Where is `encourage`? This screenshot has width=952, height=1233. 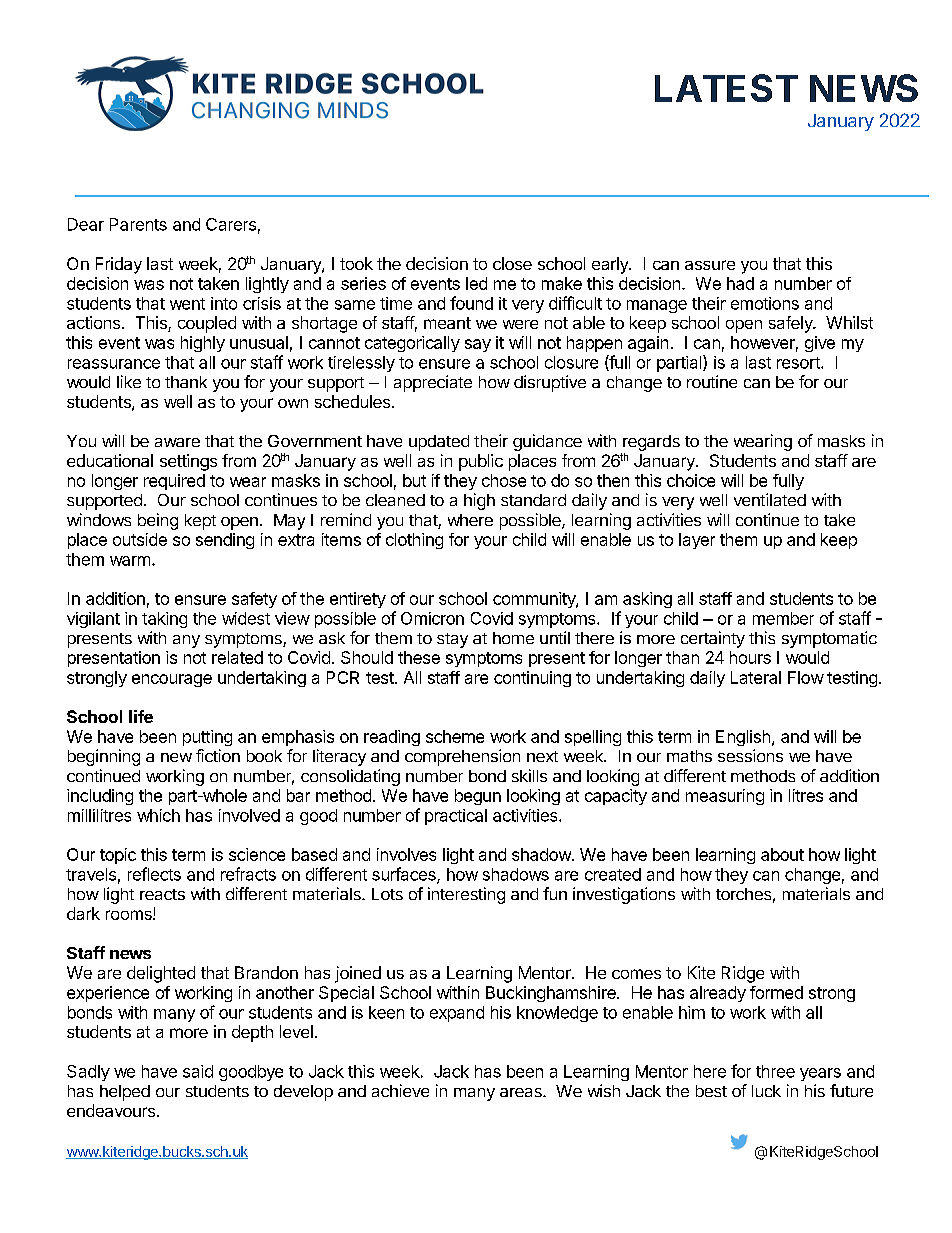
encourage is located at coordinates (172, 680).
